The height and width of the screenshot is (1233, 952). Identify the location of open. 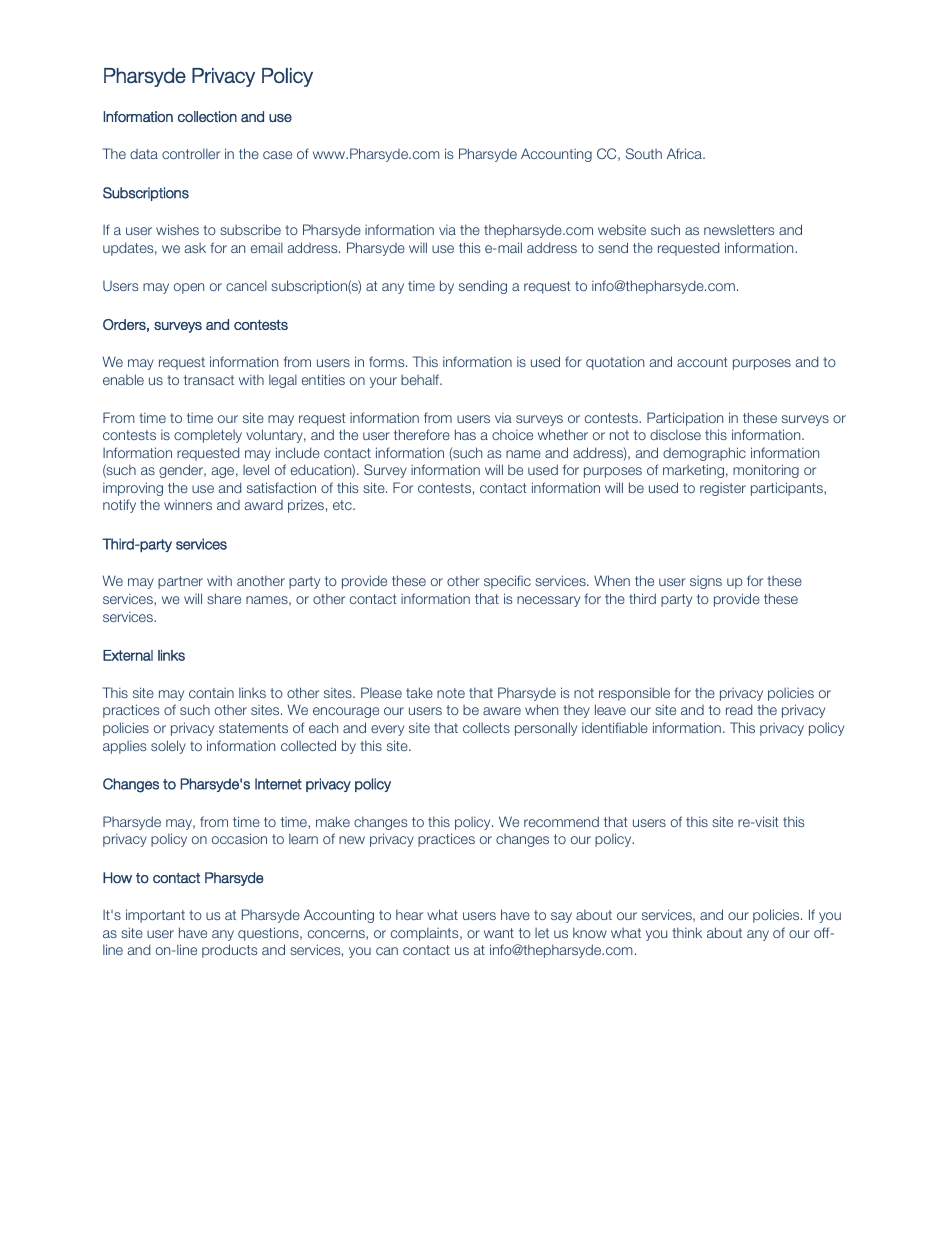
(189, 288).
